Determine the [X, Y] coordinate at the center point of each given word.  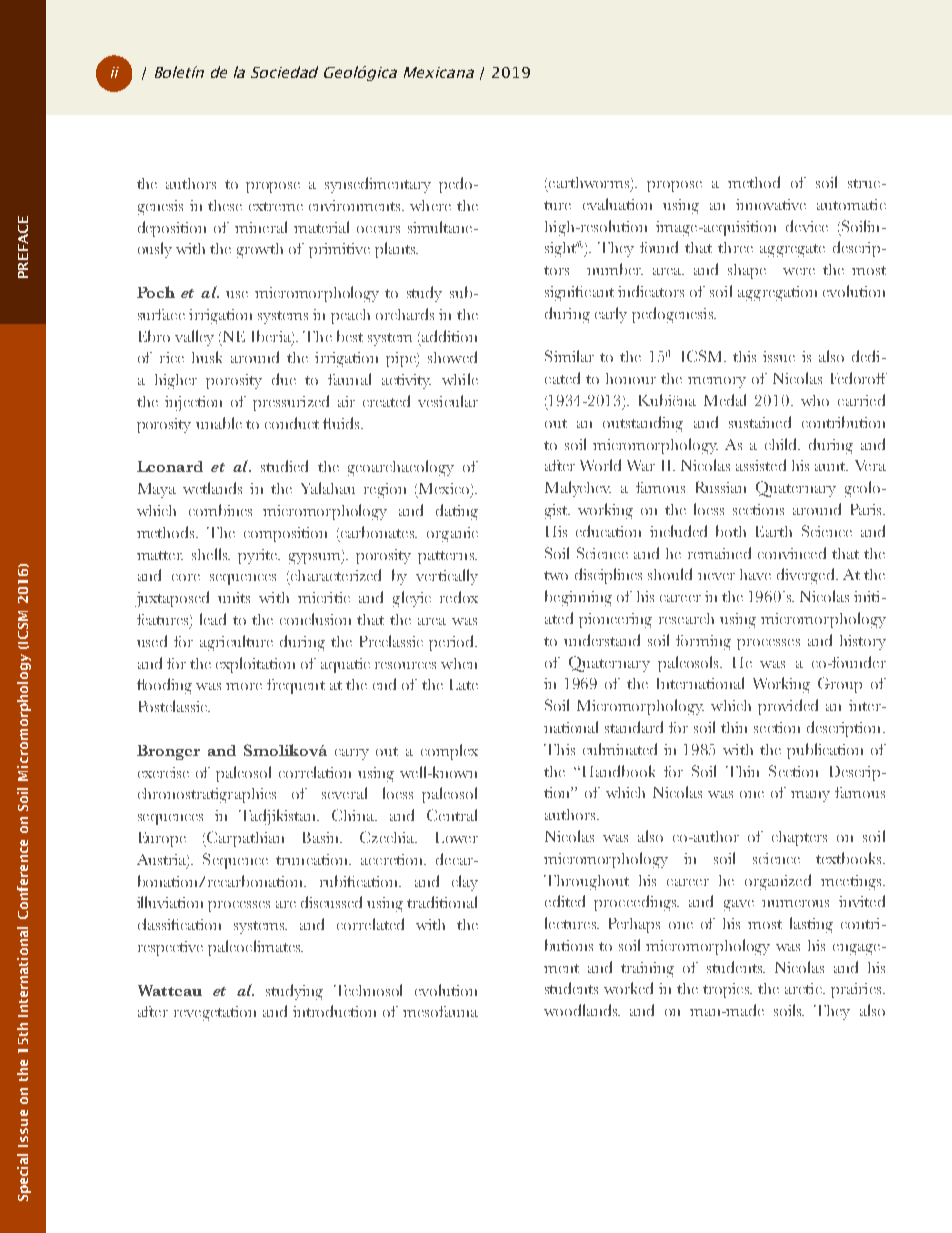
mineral [261, 227]
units [234, 597]
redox [459, 597]
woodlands [582, 1010]
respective [170, 948]
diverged [807, 576]
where [430, 205]
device [807, 226]
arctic [804, 988]
